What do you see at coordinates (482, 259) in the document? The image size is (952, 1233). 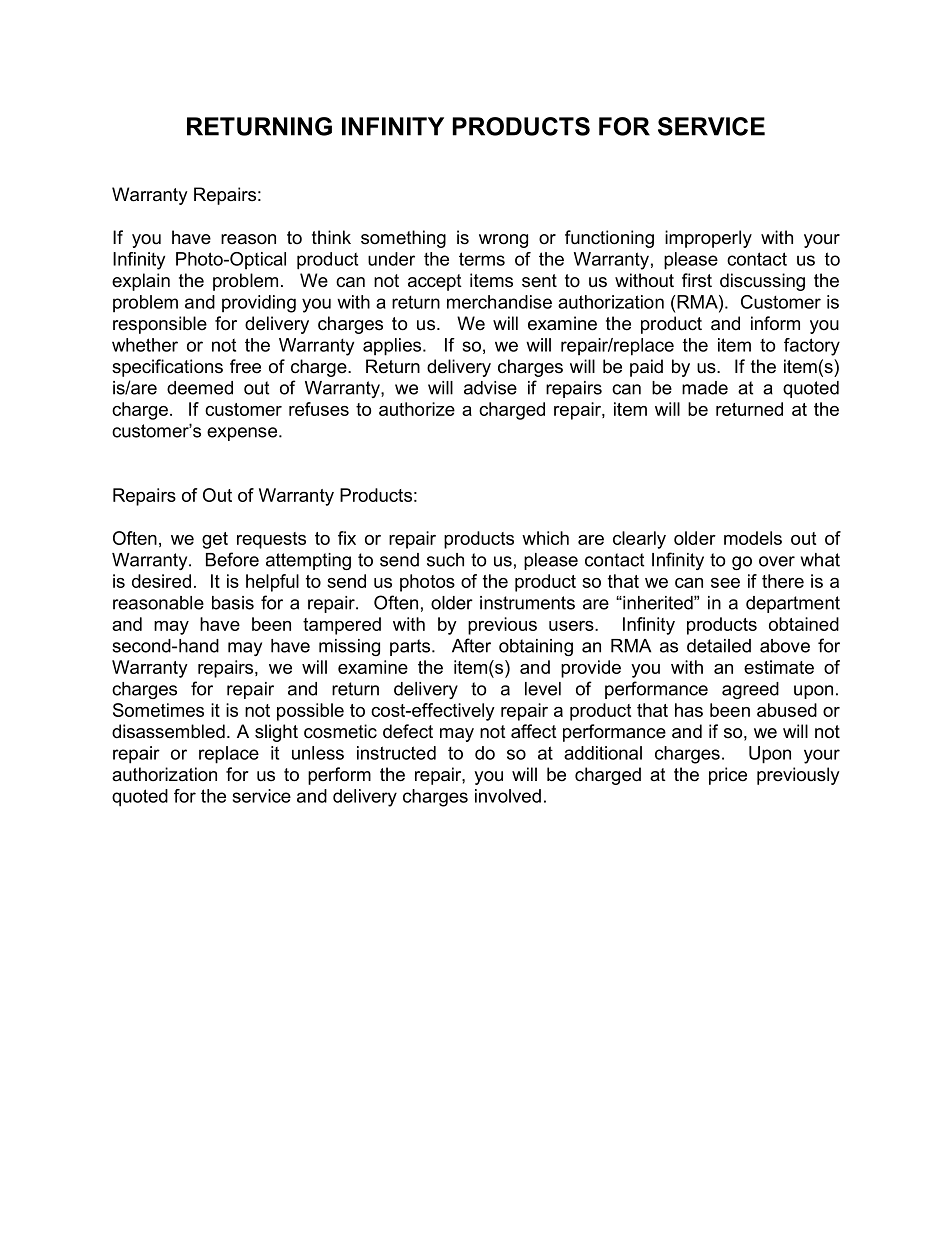 I see `terms` at bounding box center [482, 259].
